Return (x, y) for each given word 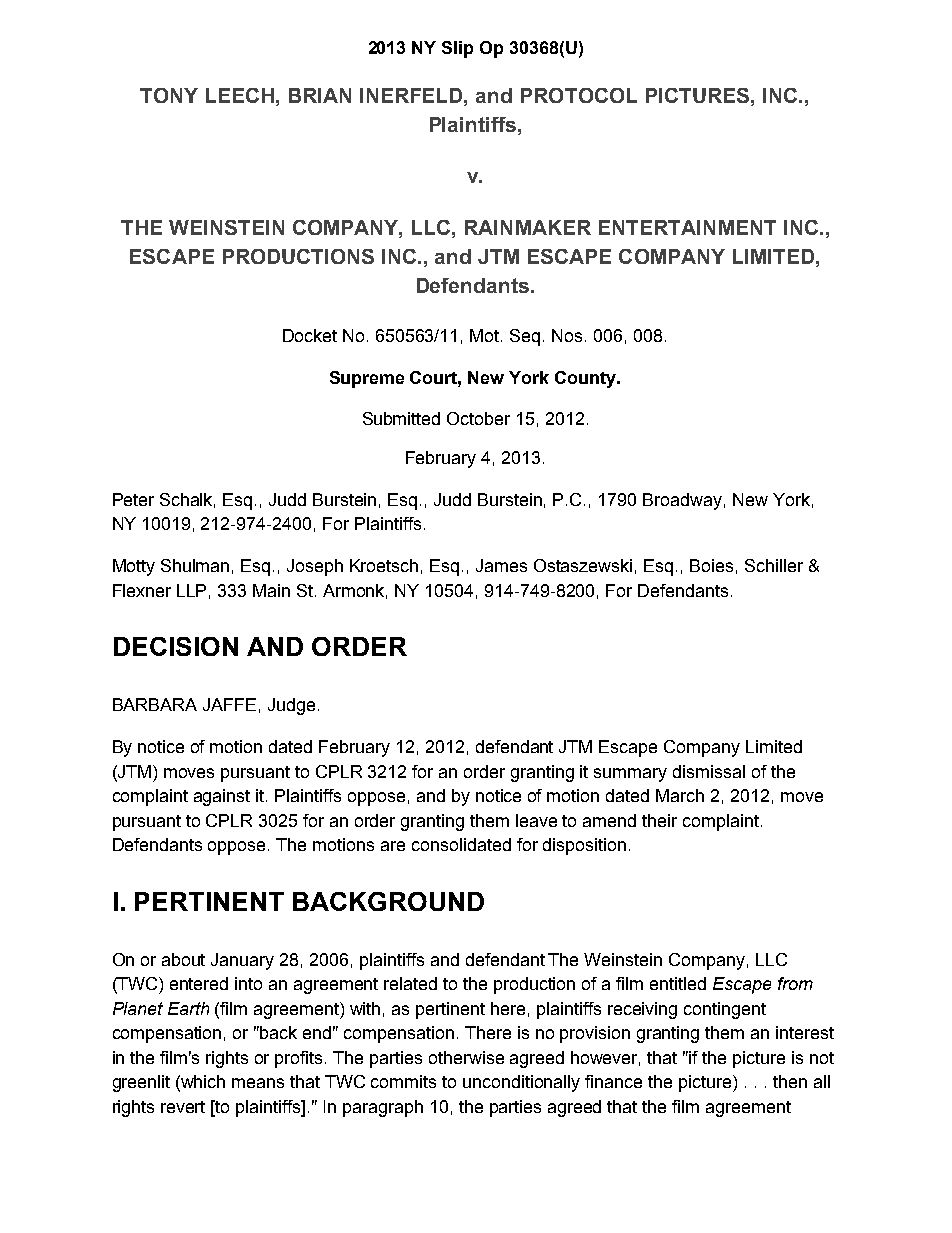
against (222, 797)
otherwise (466, 1057)
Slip (457, 49)
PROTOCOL (579, 95)
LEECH (240, 95)
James (501, 565)
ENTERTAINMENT (687, 227)
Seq (525, 337)
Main (271, 590)
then (790, 1081)
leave (536, 820)
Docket (310, 335)
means (258, 1083)
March (680, 795)
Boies (711, 565)
